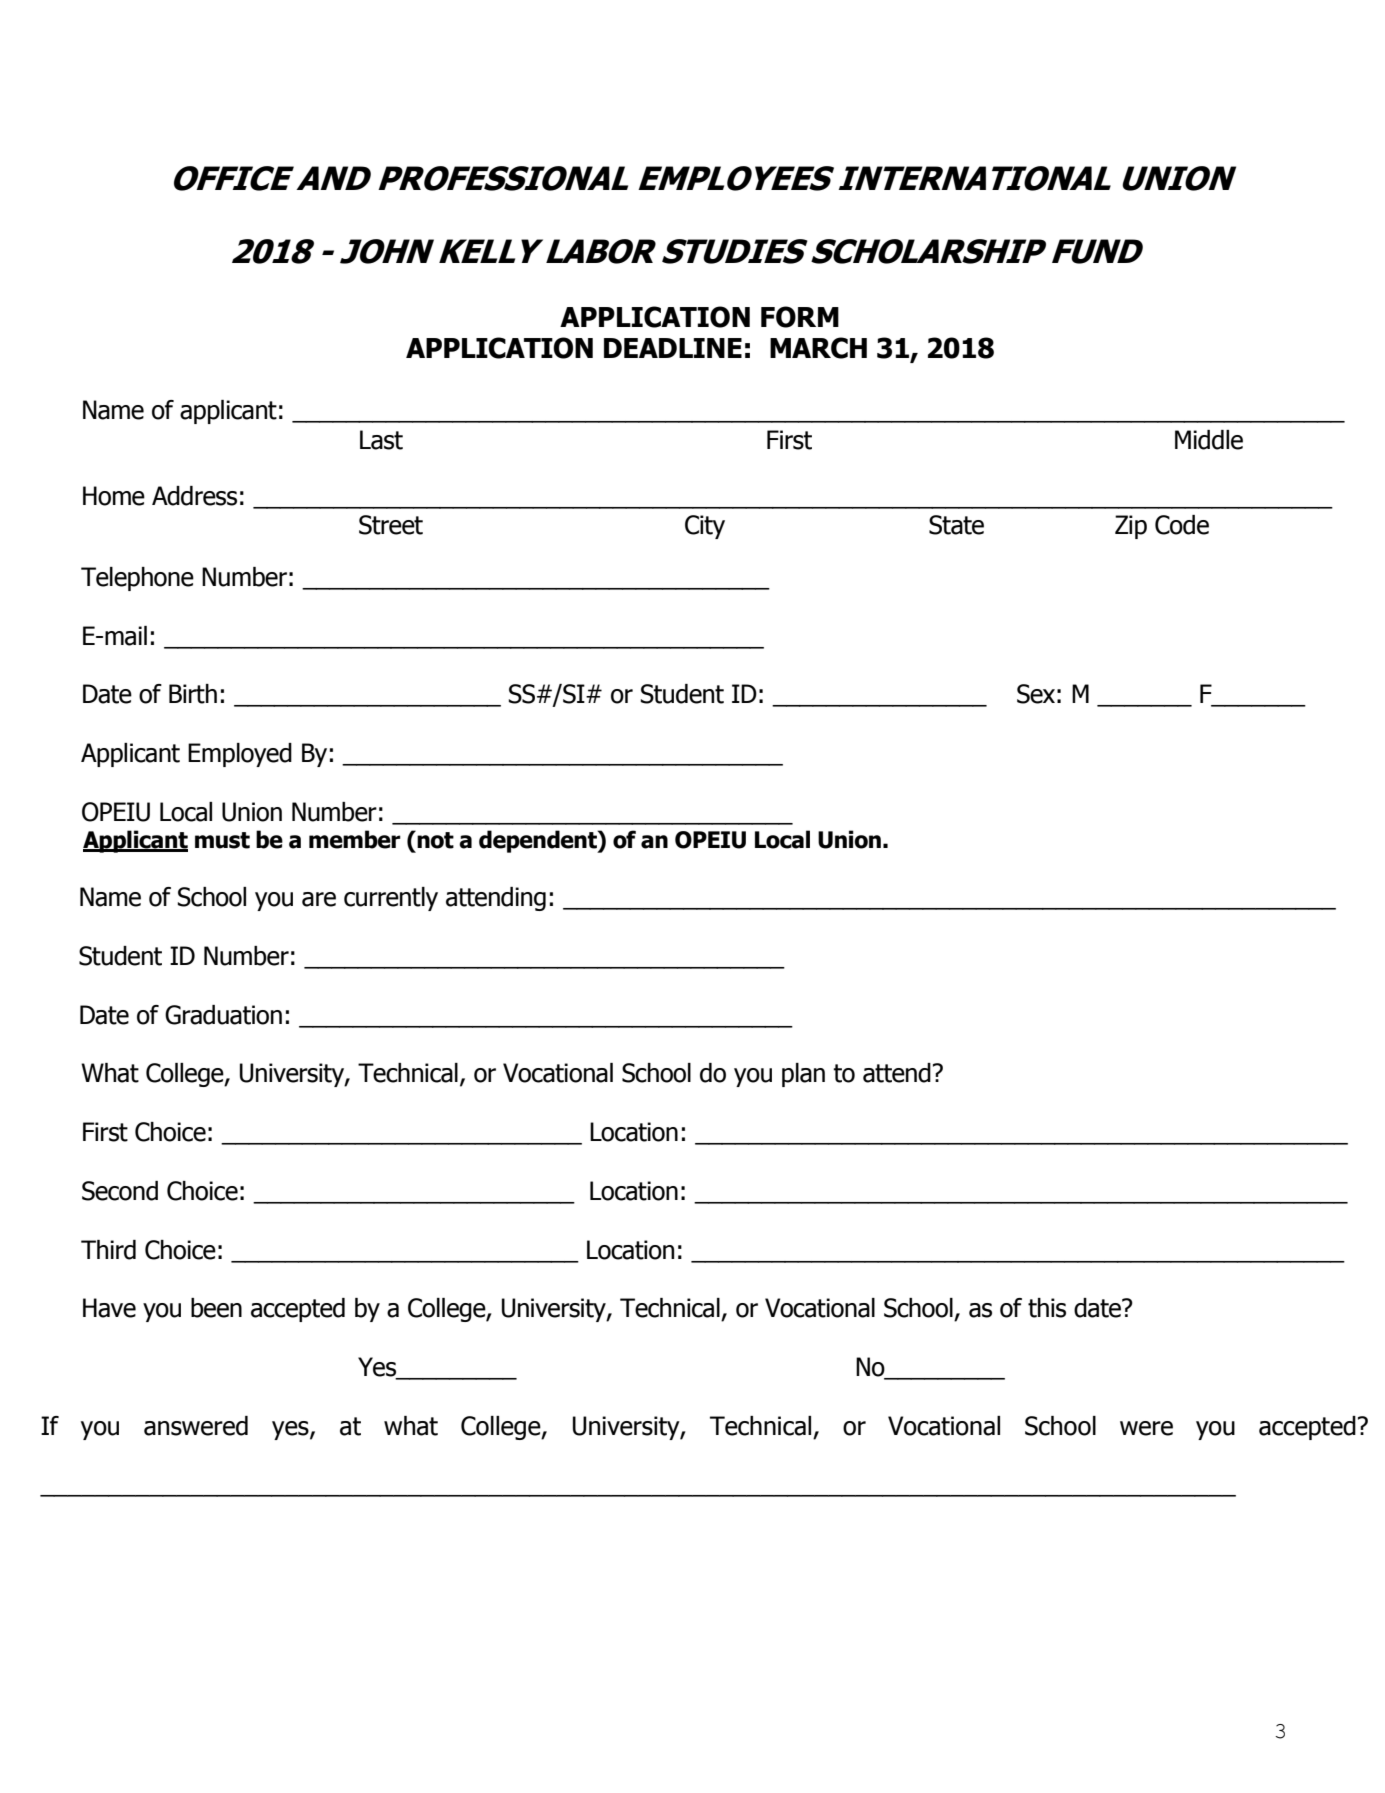 The image size is (1385, 1793). I want to click on not, so click(434, 839).
